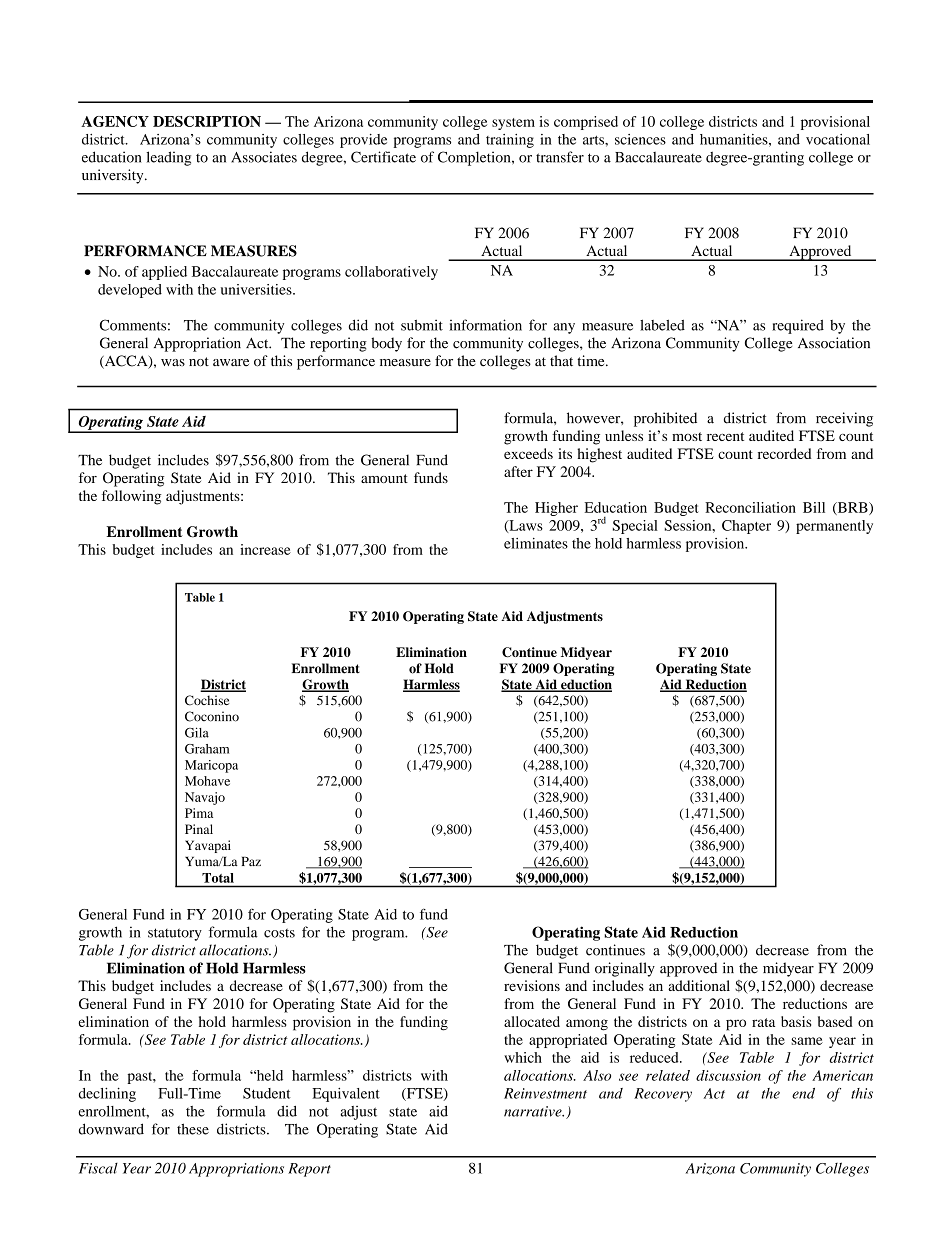 This screenshot has width=952, height=1233. I want to click on narrative, so click(534, 1111).
